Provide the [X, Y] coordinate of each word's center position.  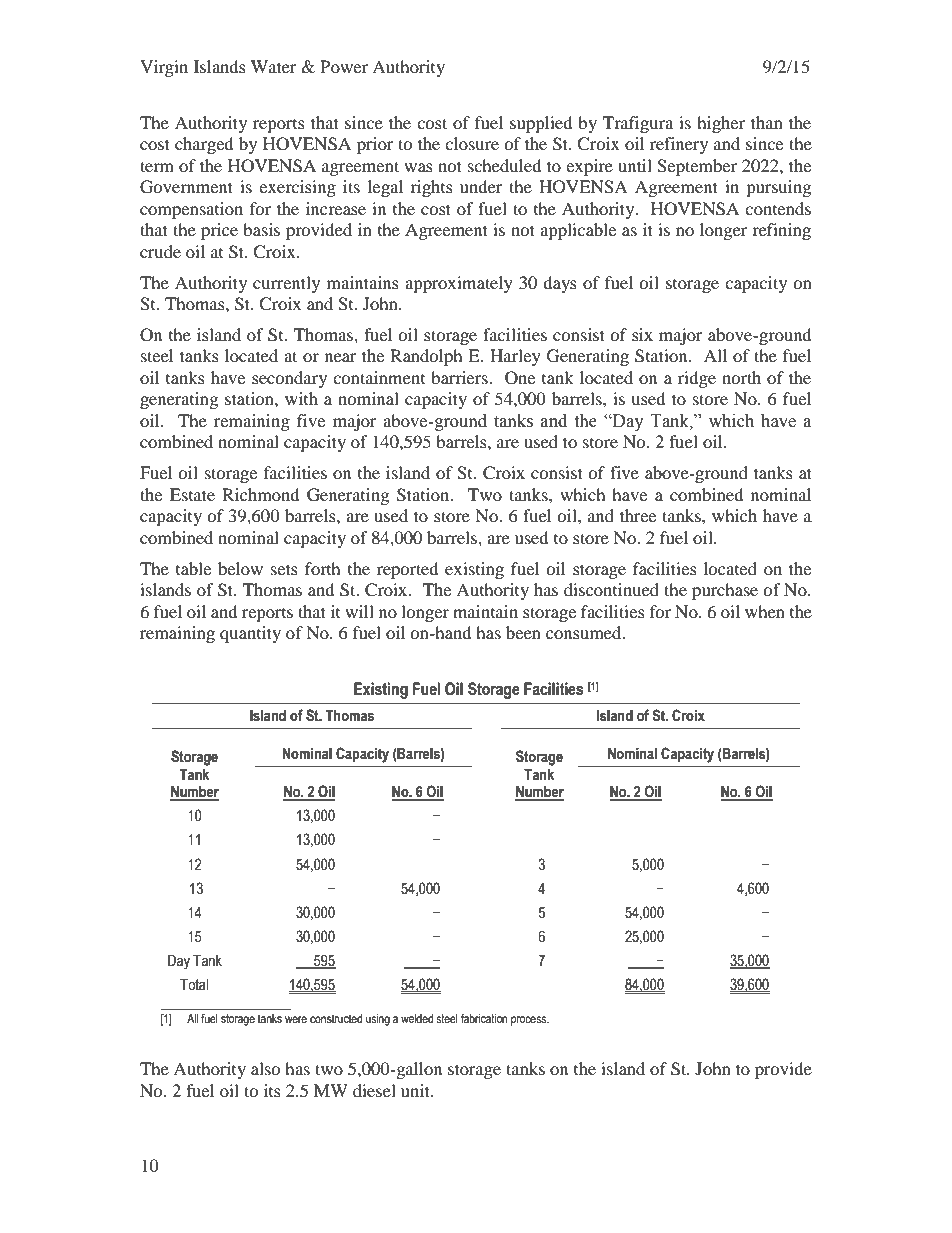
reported [408, 570]
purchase [725, 591]
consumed [585, 632]
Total [194, 985]
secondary [289, 379]
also [266, 1068]
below [240, 568]
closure [472, 143]
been [523, 632]
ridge [697, 379]
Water [274, 66]
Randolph [426, 357]
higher [721, 124]
